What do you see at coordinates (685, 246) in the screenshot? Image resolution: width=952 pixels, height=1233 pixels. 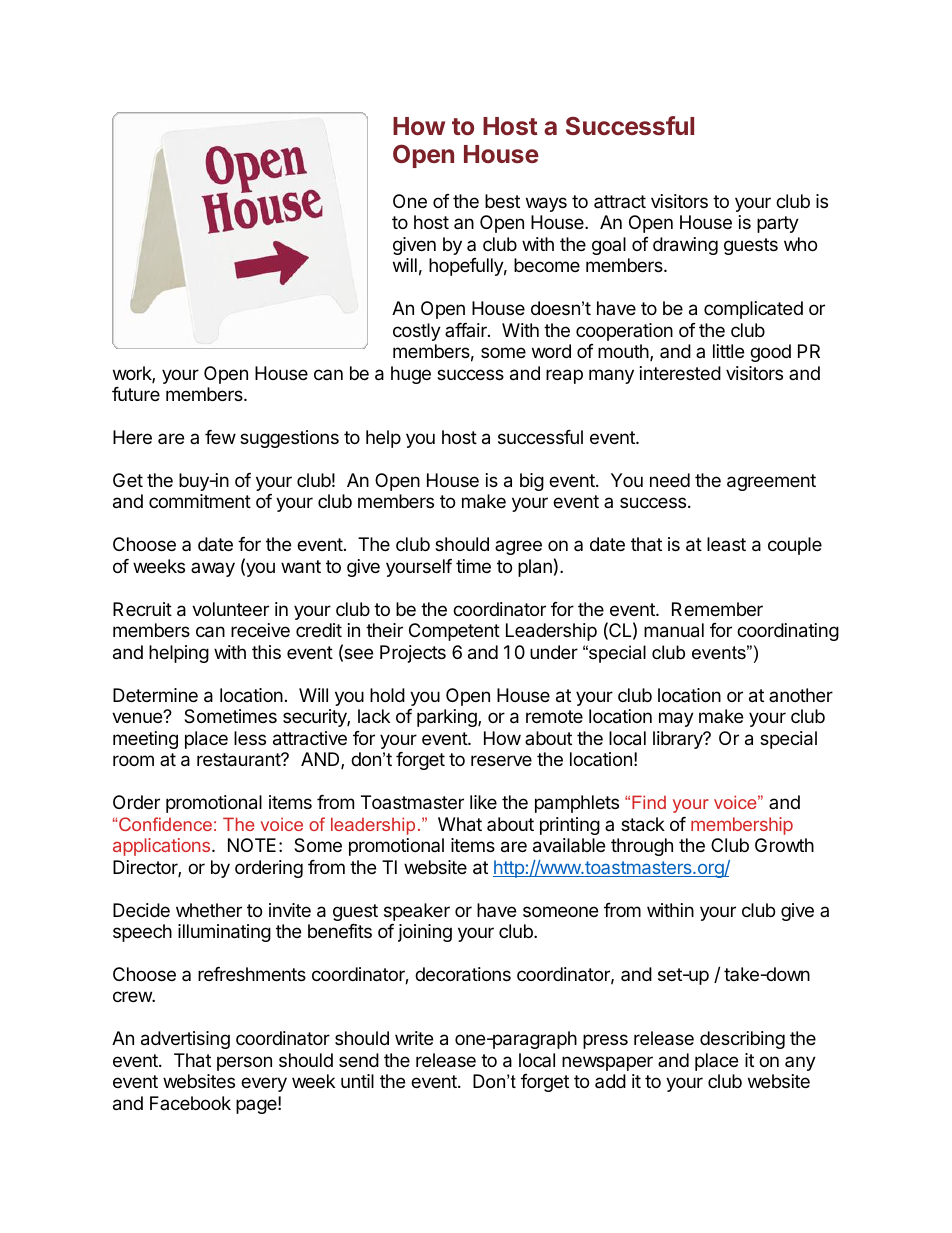 I see `drawing` at bounding box center [685, 246].
